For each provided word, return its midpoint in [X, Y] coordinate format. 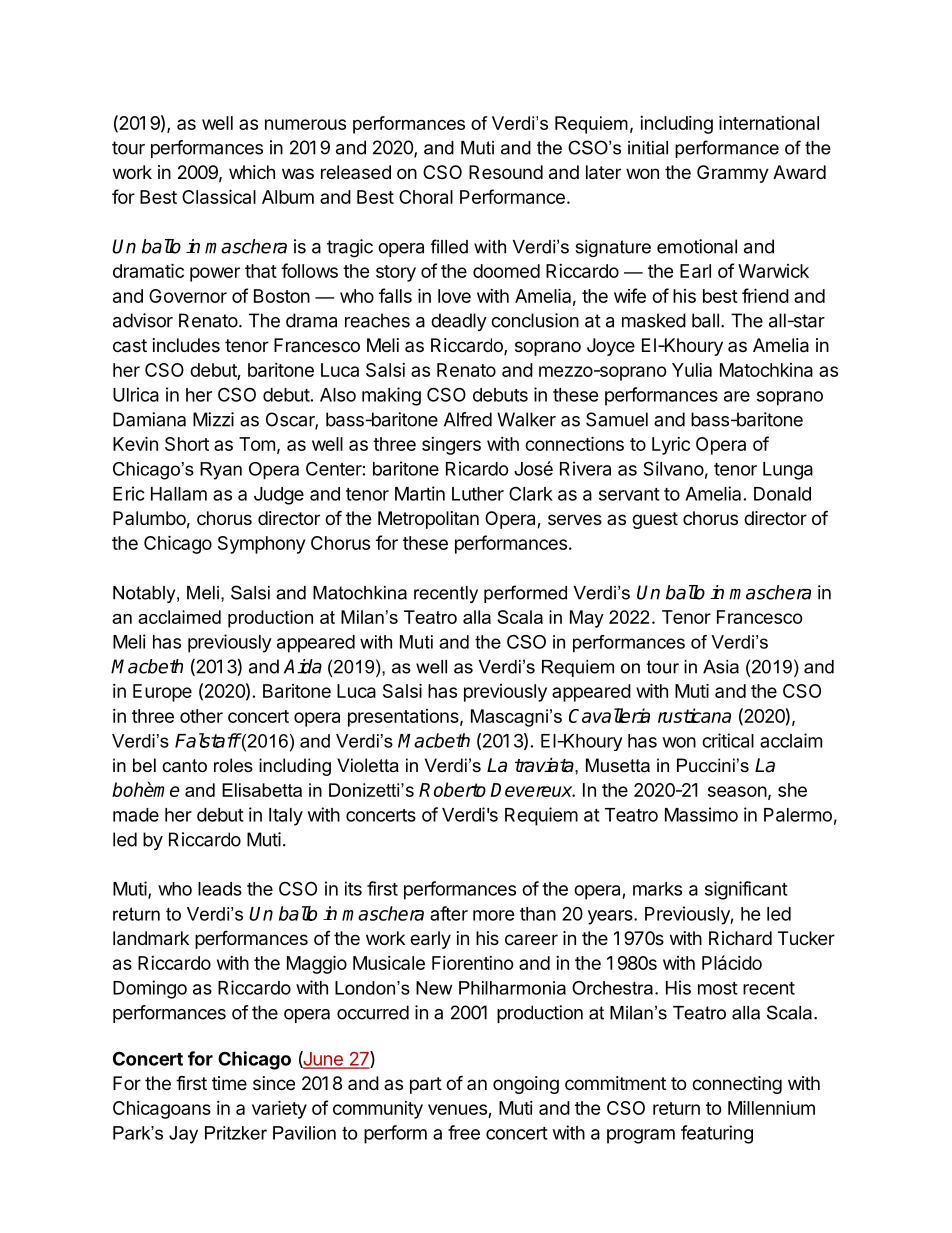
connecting [737, 1085]
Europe [162, 693]
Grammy [733, 174]
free [464, 1132]
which [252, 172]
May [587, 619]
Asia [721, 667]
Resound [506, 172]
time [229, 1083]
